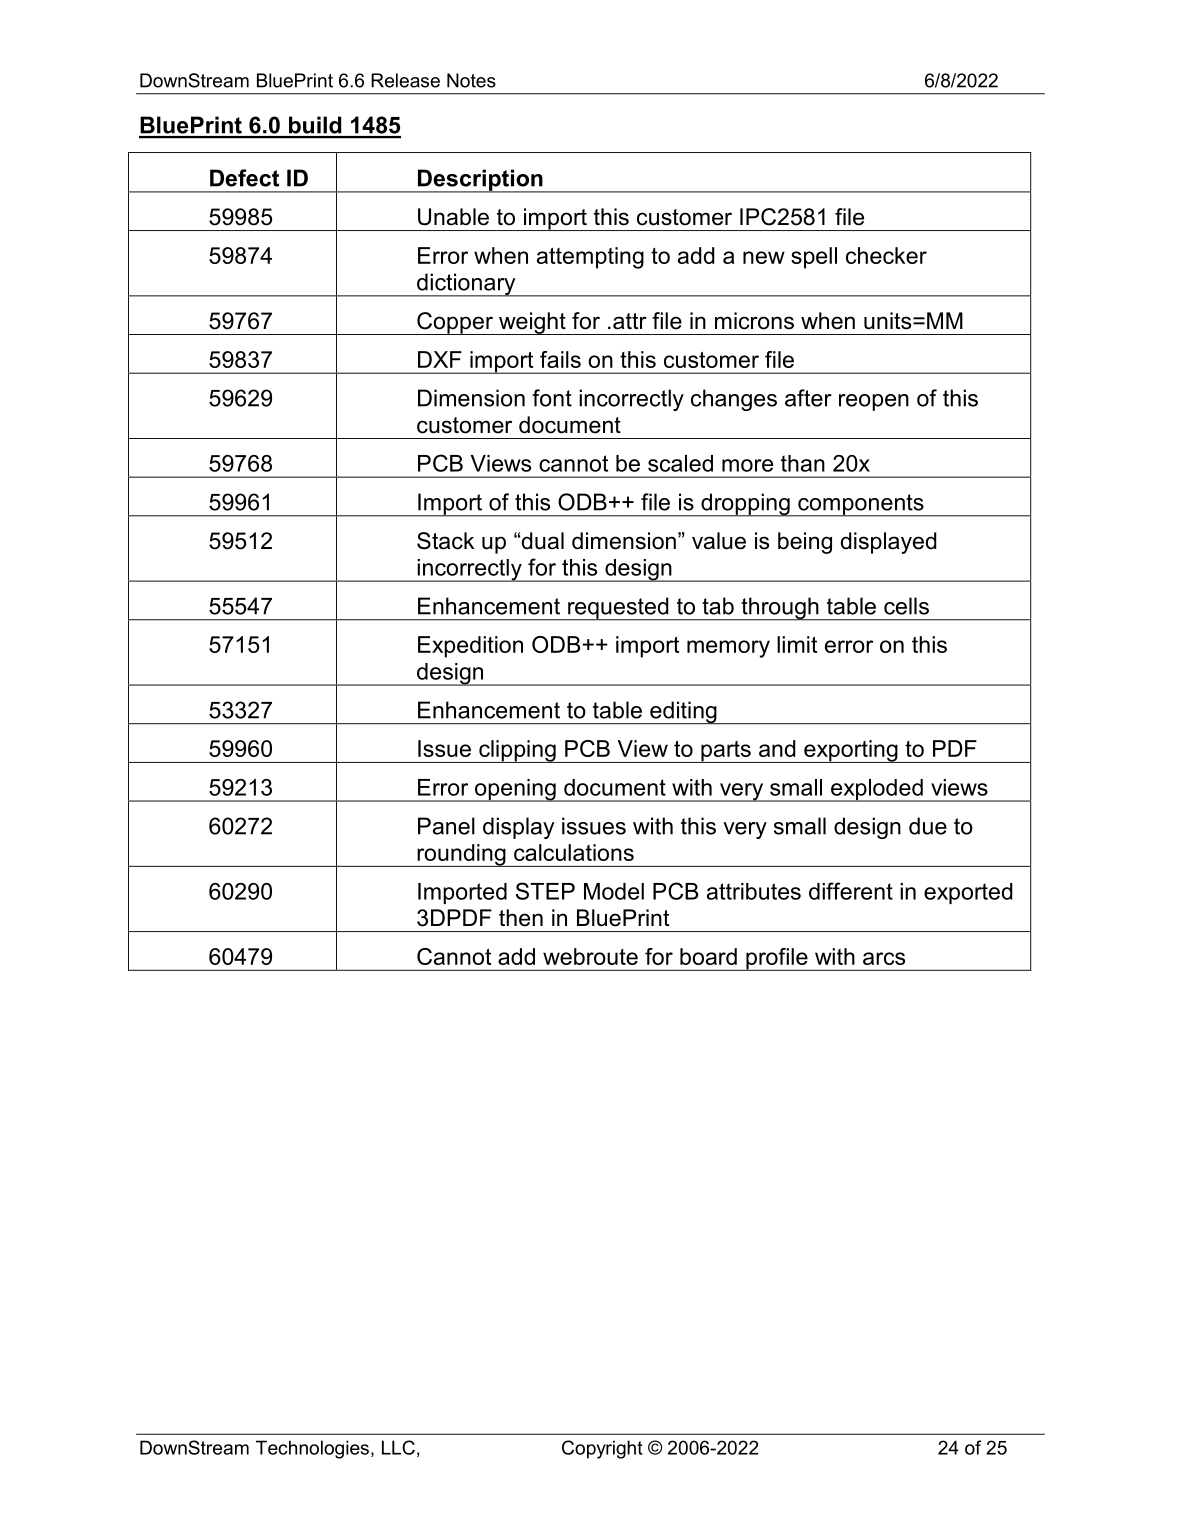  What do you see at coordinates (312, 1449) in the page?
I see `Technologies` at bounding box center [312, 1449].
